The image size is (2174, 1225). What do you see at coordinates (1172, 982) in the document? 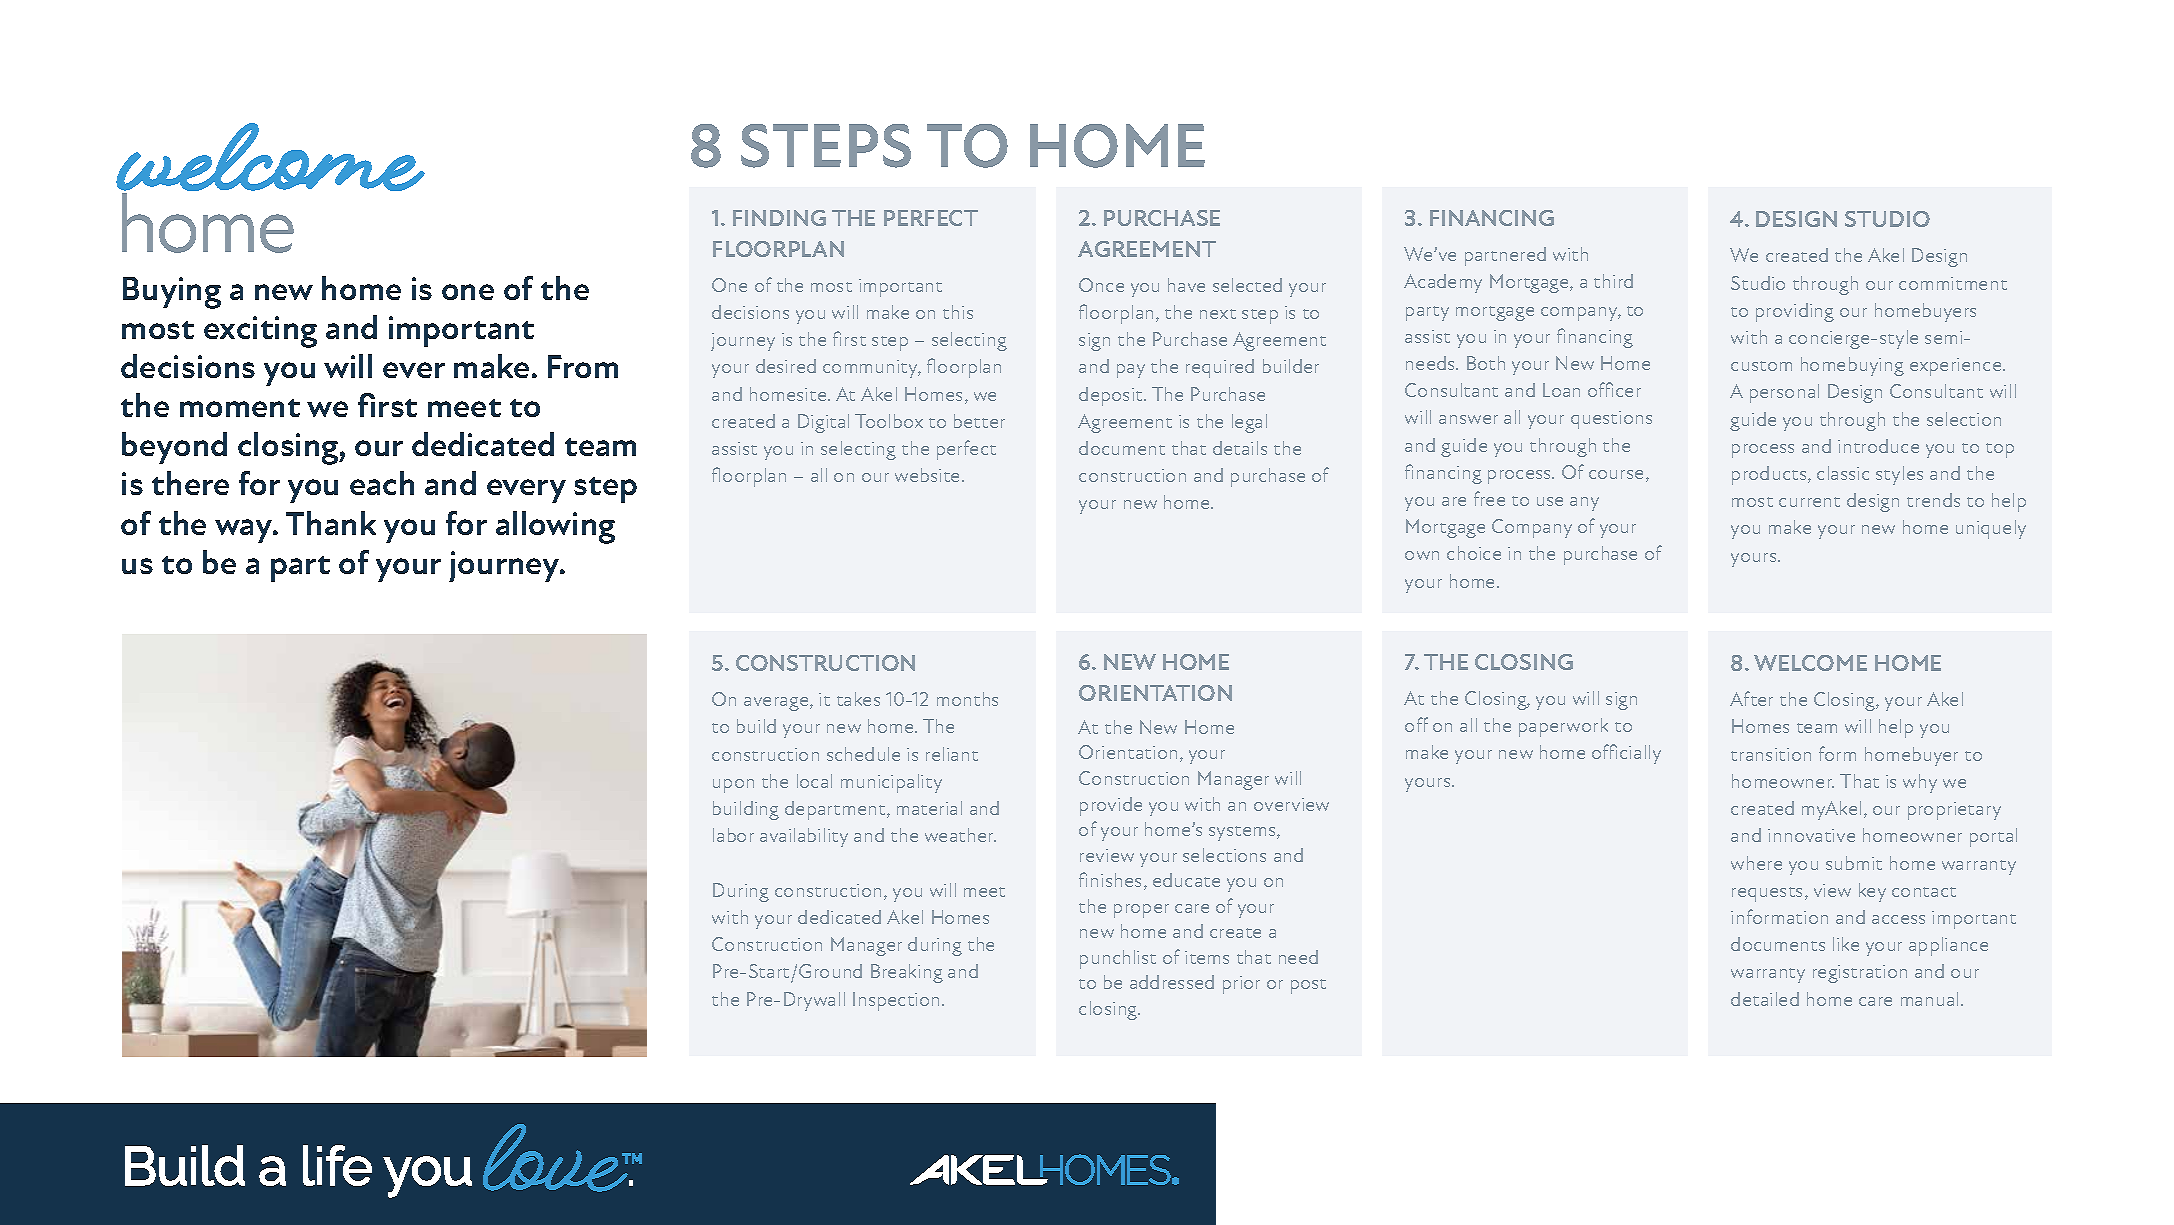
I see `addressed` at bounding box center [1172, 982].
